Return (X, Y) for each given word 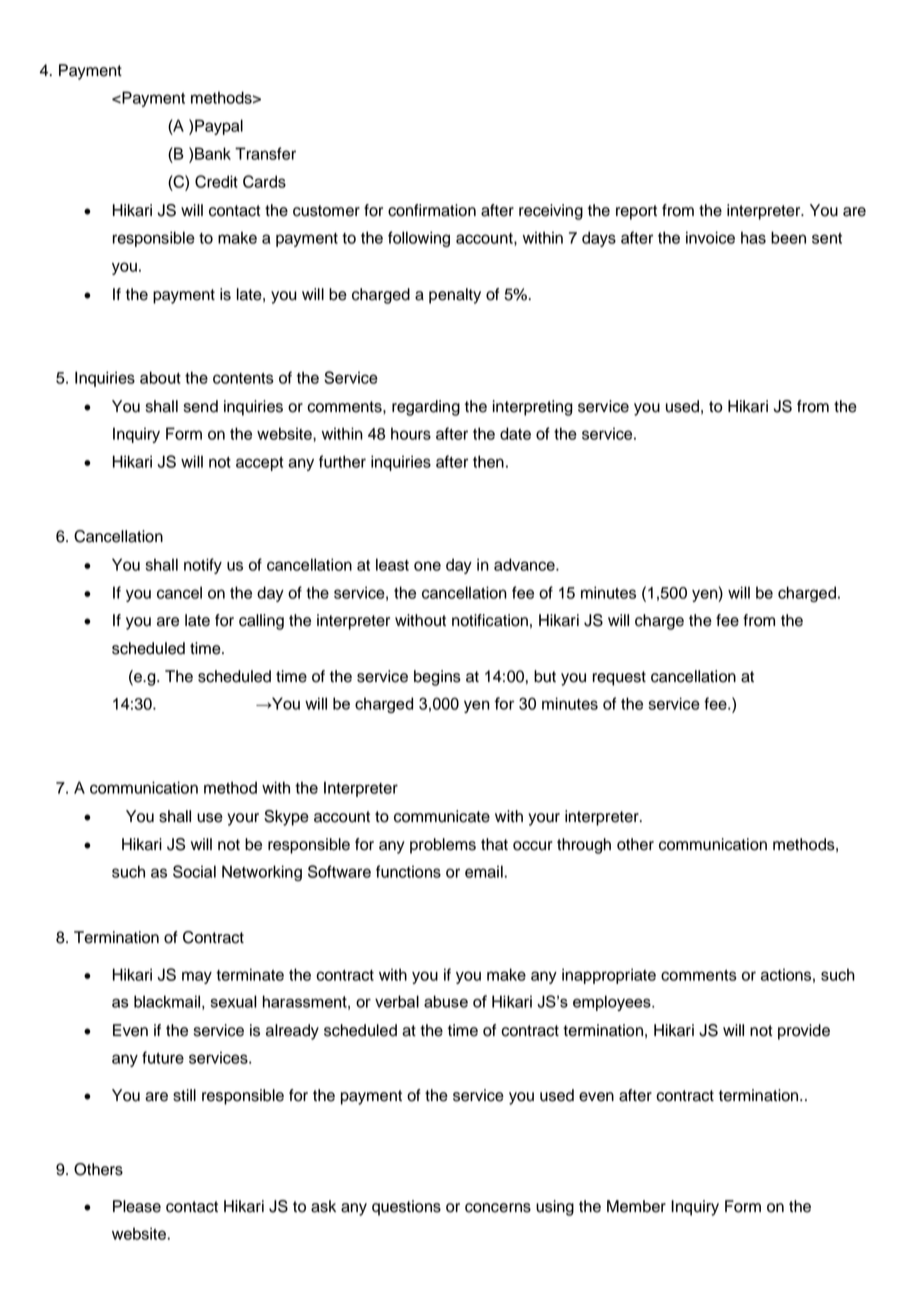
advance (525, 564)
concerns (498, 1208)
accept (260, 464)
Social (194, 871)
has (753, 237)
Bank (213, 153)
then (488, 461)
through (584, 846)
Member (636, 1206)
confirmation (432, 210)
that (494, 844)
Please (137, 1206)
